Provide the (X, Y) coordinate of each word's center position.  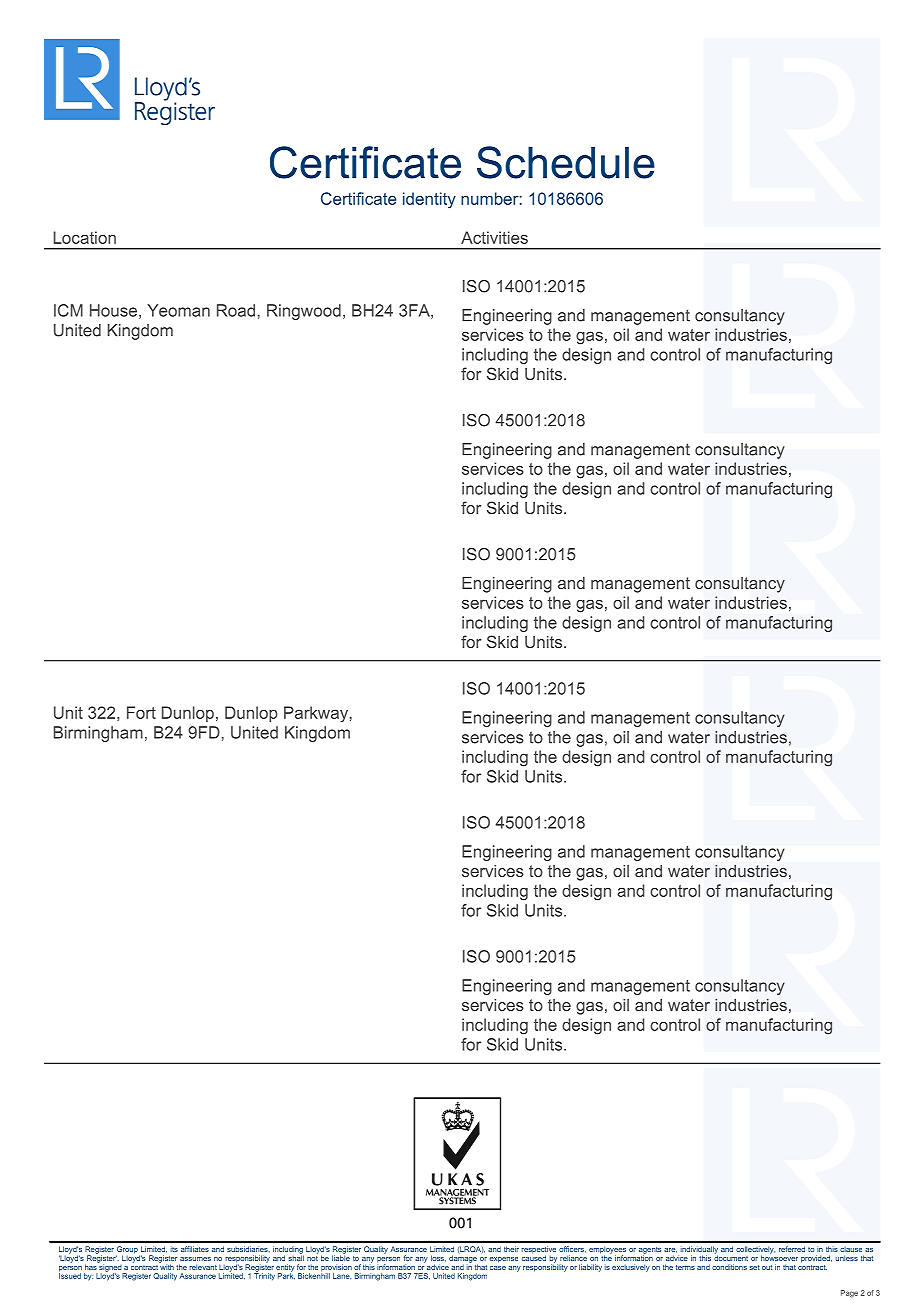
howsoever (779, 1257)
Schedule (566, 162)
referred (792, 1249)
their (511, 1249)
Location (85, 237)
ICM (68, 310)
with (166, 1266)
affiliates (195, 1249)
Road (236, 310)
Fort (141, 712)
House (113, 310)
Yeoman (178, 310)
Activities (494, 237)
